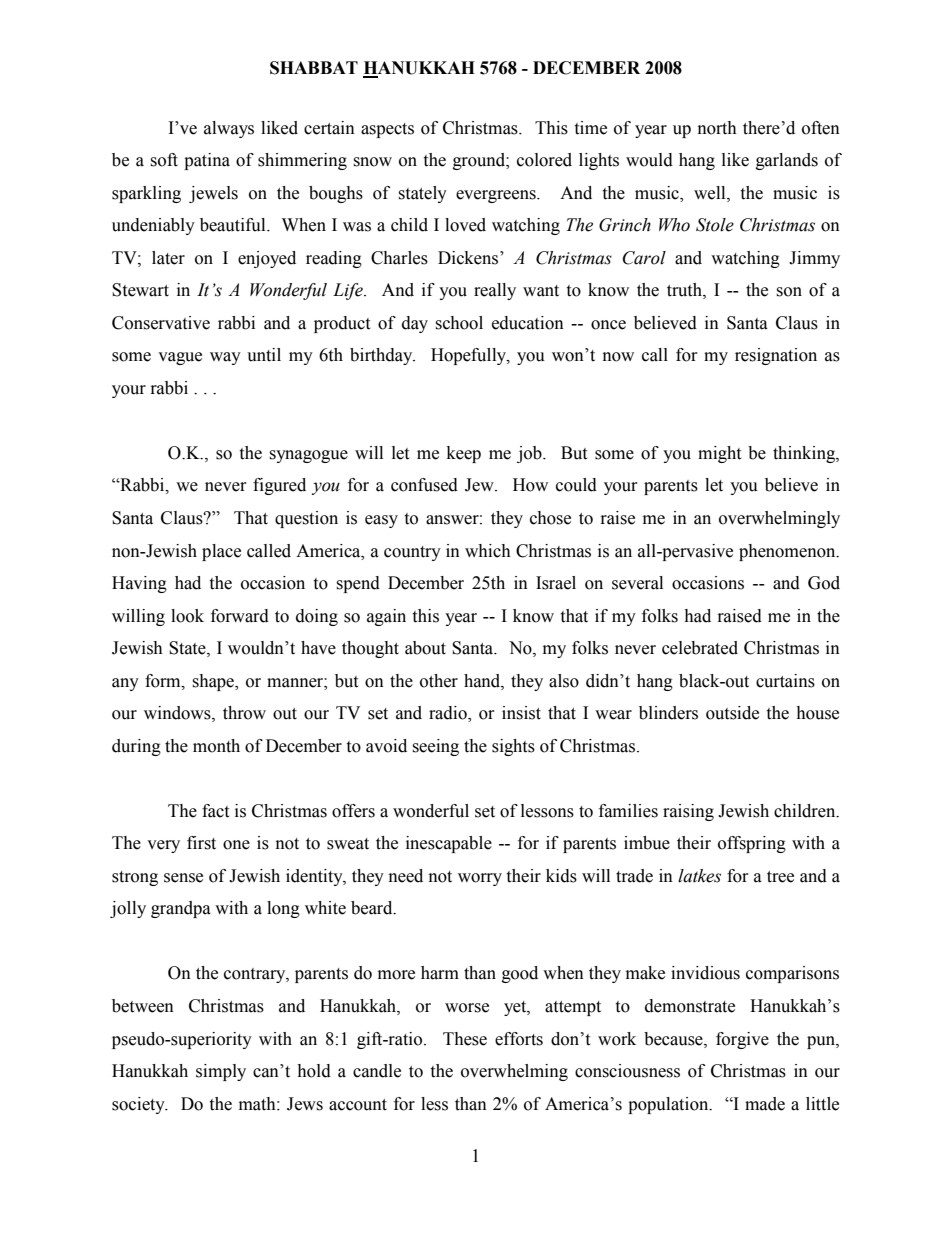  I want to click on simply, so click(221, 1072).
